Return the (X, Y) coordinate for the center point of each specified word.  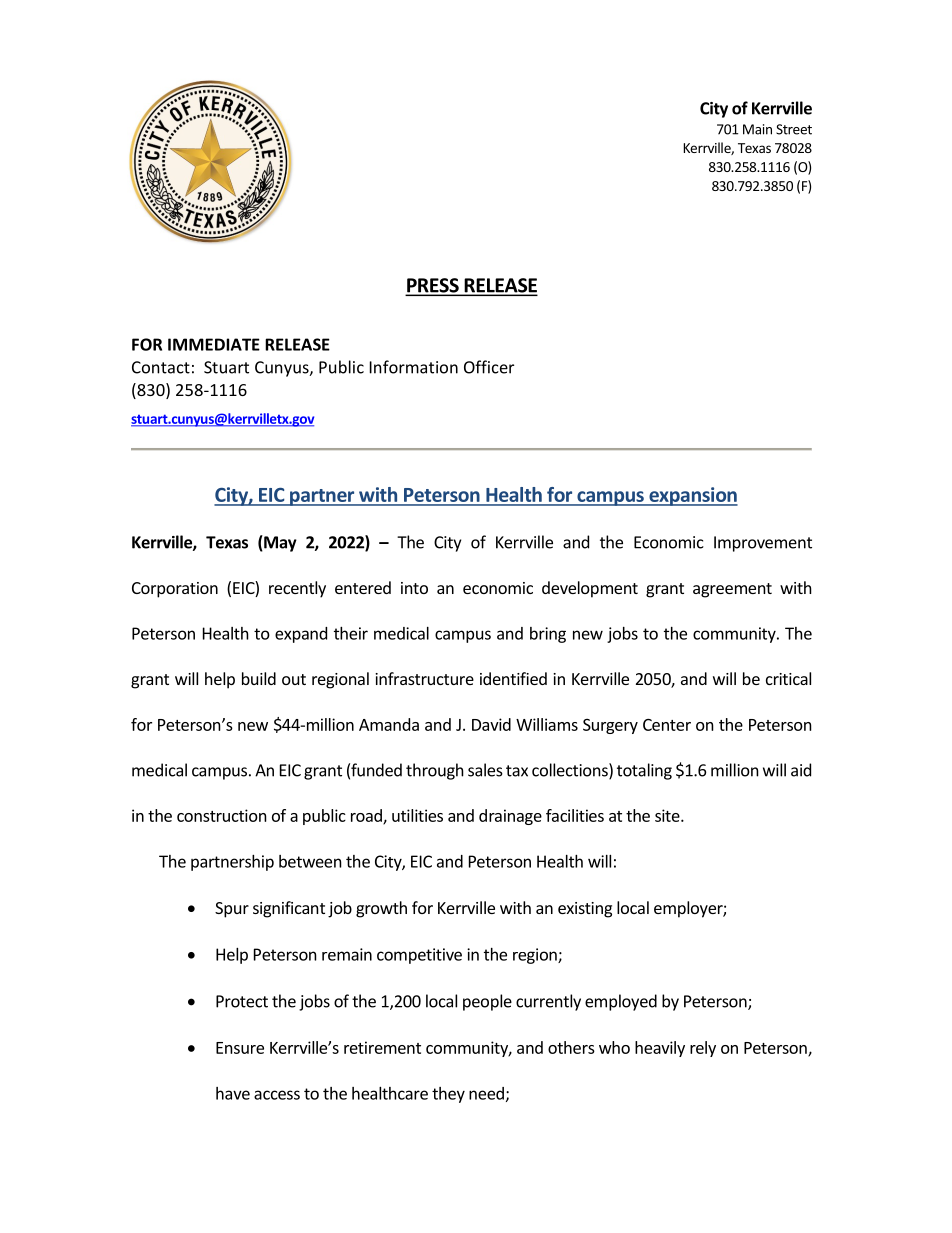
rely (703, 1049)
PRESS (433, 286)
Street (794, 129)
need (486, 1093)
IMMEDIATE (214, 344)
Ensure (240, 1048)
